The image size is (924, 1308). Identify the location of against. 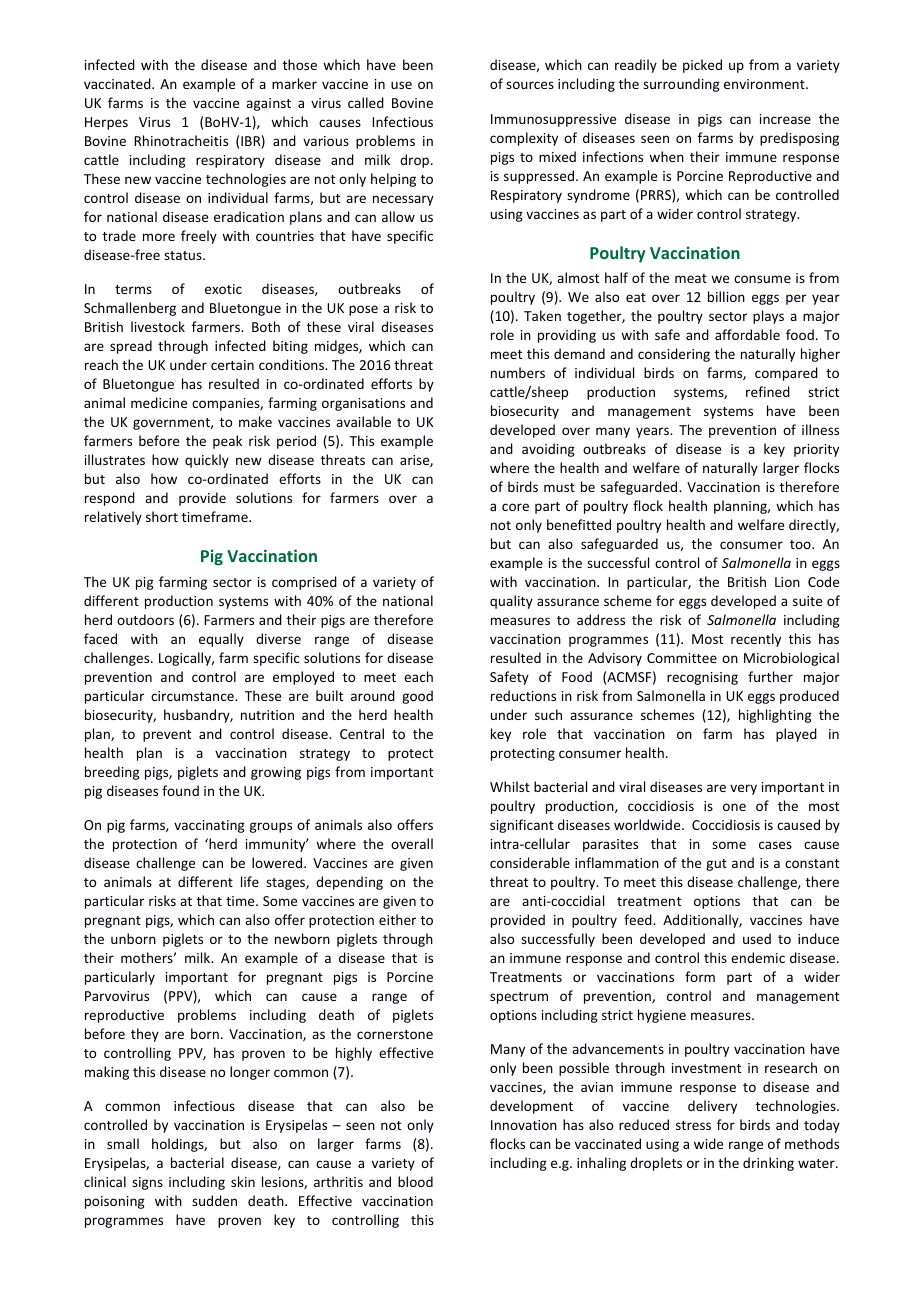
(268, 104).
